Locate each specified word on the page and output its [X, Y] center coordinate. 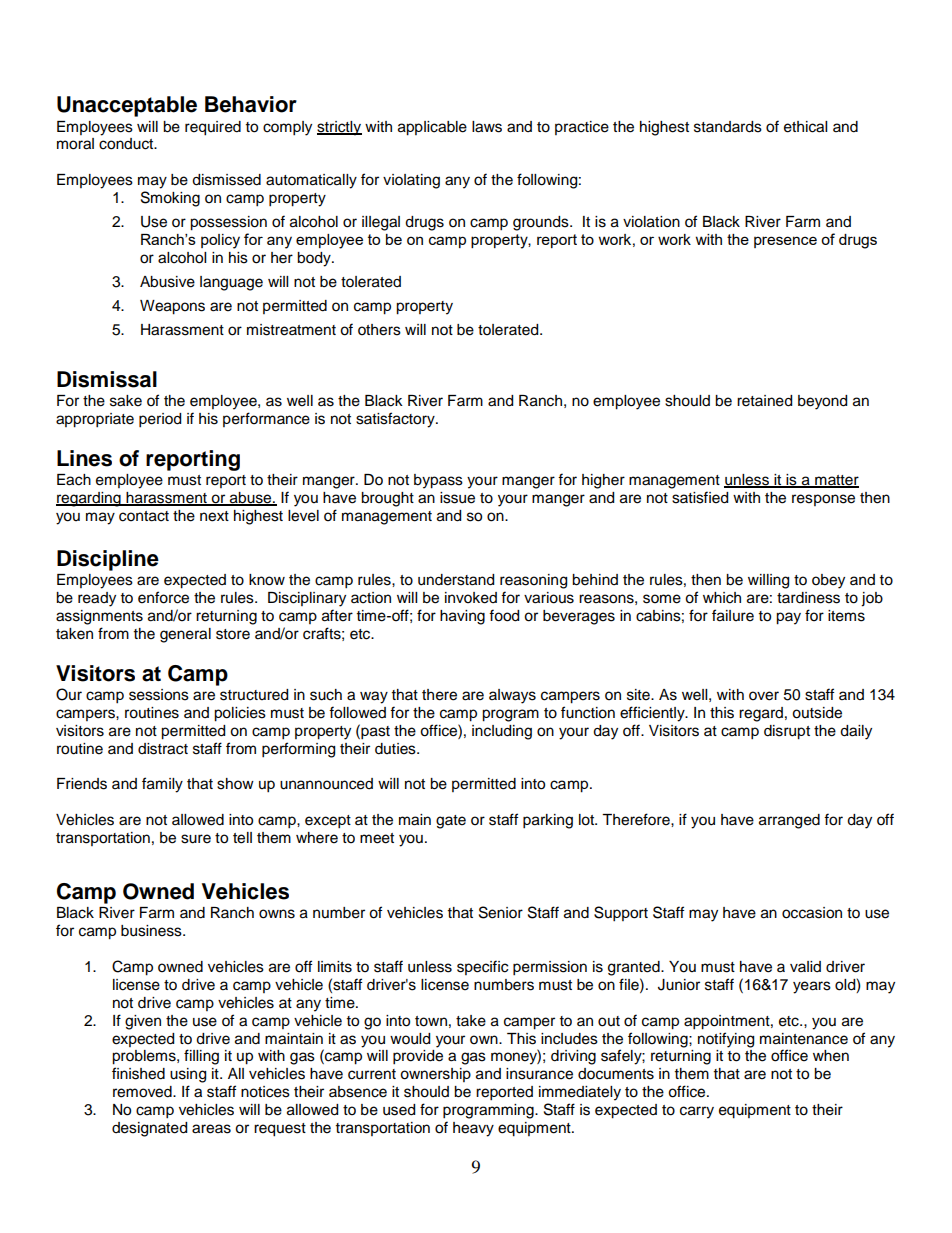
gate [451, 822]
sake [126, 401]
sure [196, 839]
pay [788, 618]
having [462, 617]
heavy [473, 1129]
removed [143, 1092]
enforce [163, 597]
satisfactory [396, 420]
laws [487, 127]
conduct [127, 144]
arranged [789, 821]
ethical [805, 127]
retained [764, 401]
